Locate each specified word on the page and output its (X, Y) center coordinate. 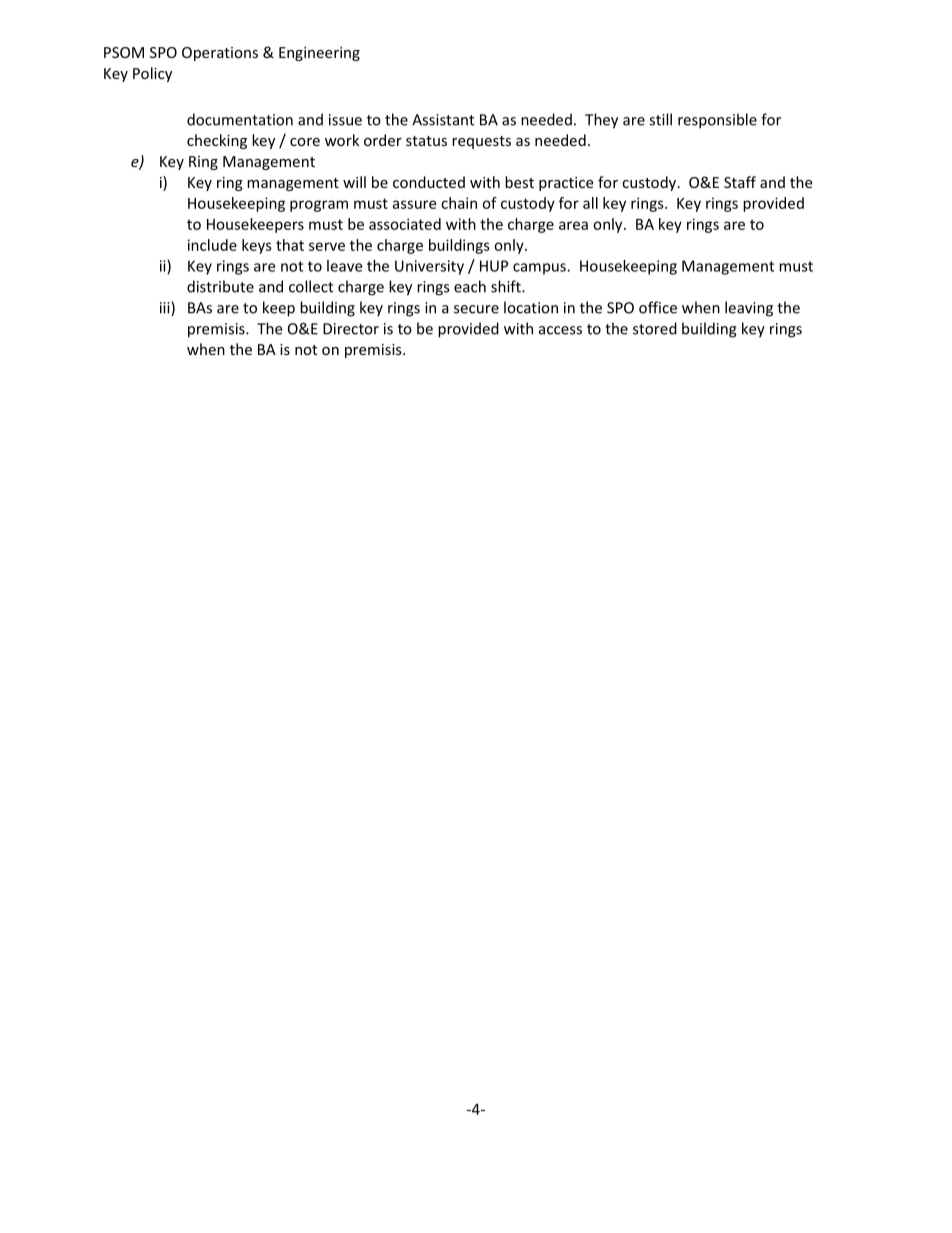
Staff (740, 182)
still (660, 119)
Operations (220, 54)
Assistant (443, 120)
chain (459, 203)
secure (476, 309)
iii (166, 308)
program (319, 206)
